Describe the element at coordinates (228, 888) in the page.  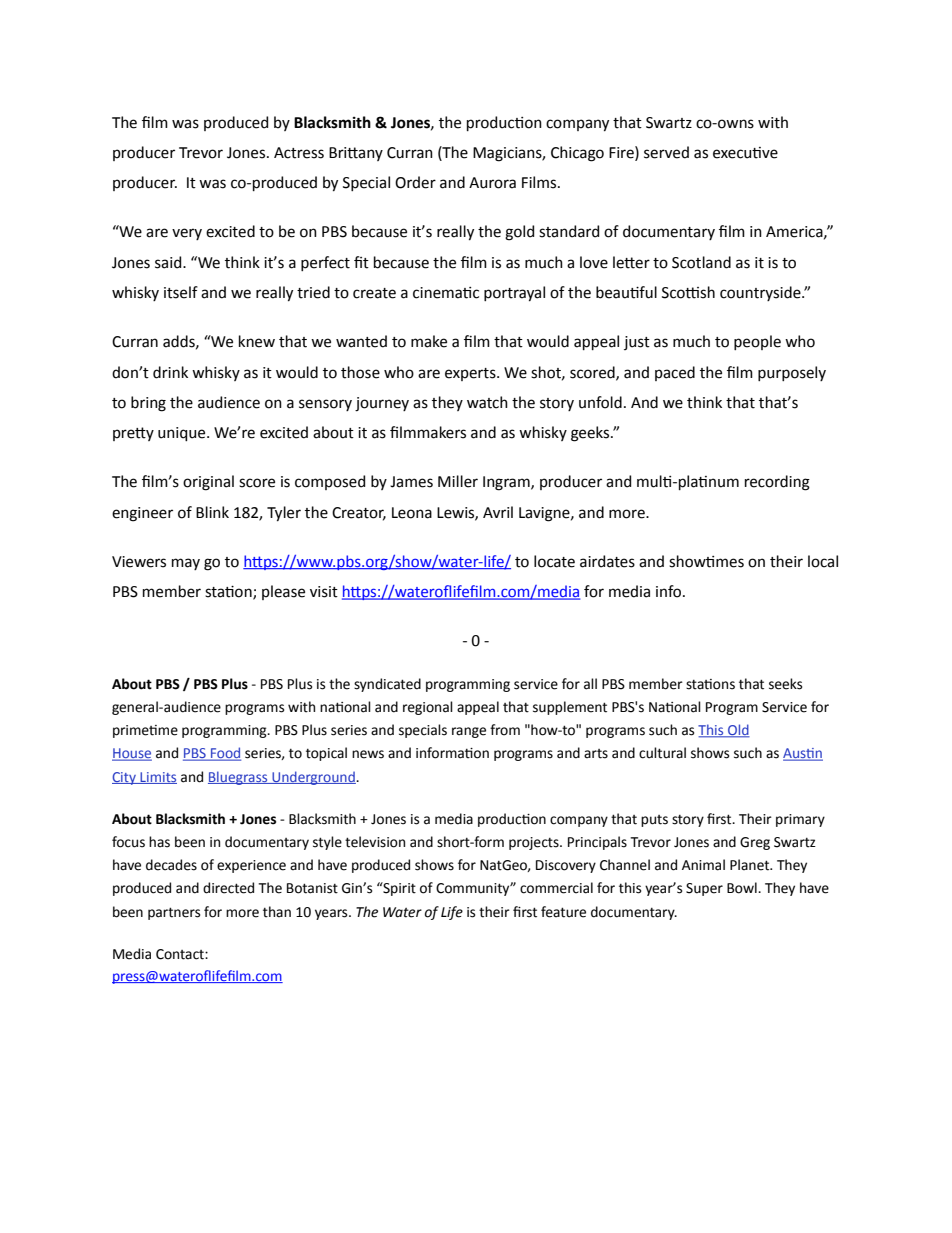
I see `directed` at that location.
